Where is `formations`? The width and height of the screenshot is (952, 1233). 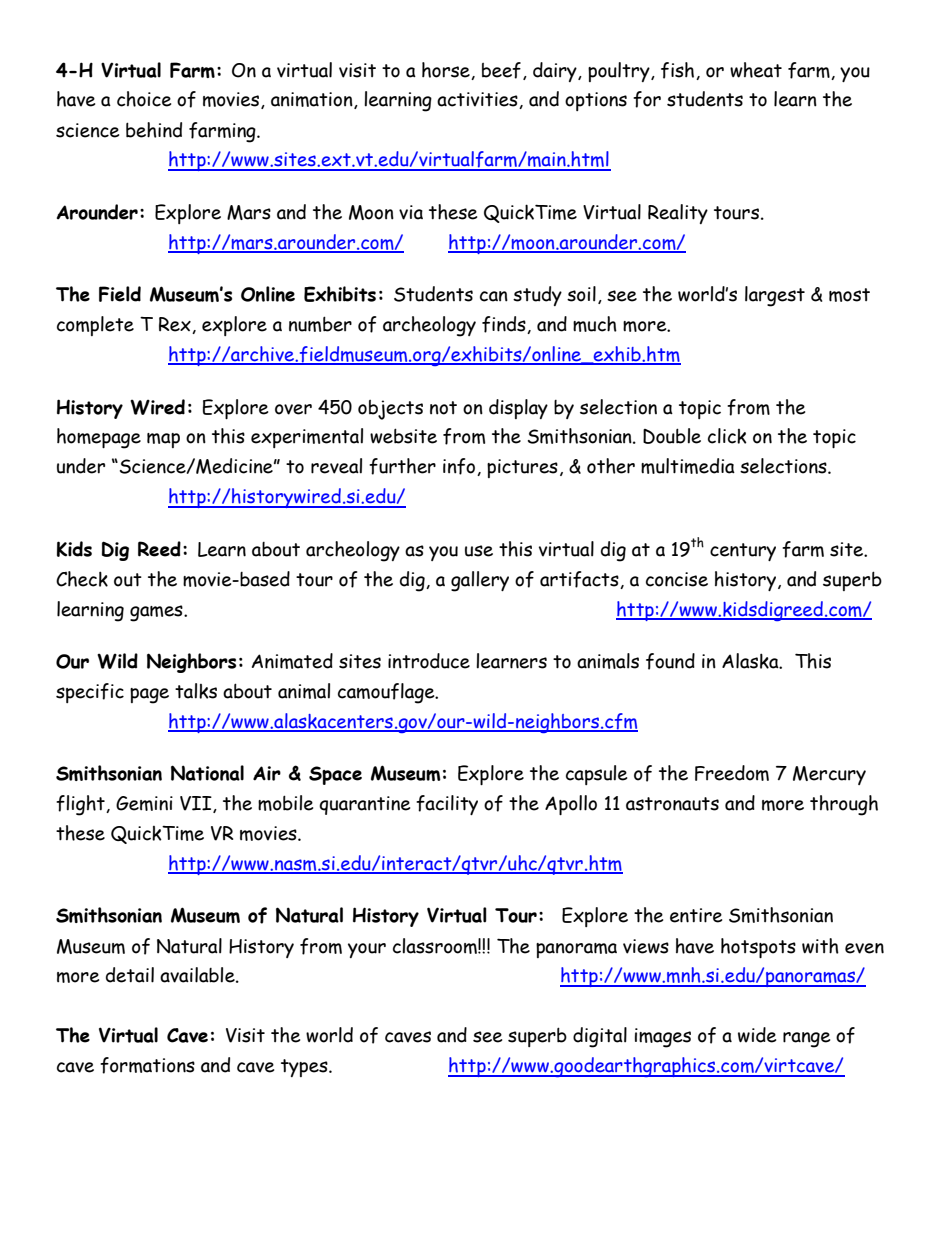
formations is located at coordinates (147, 1065).
